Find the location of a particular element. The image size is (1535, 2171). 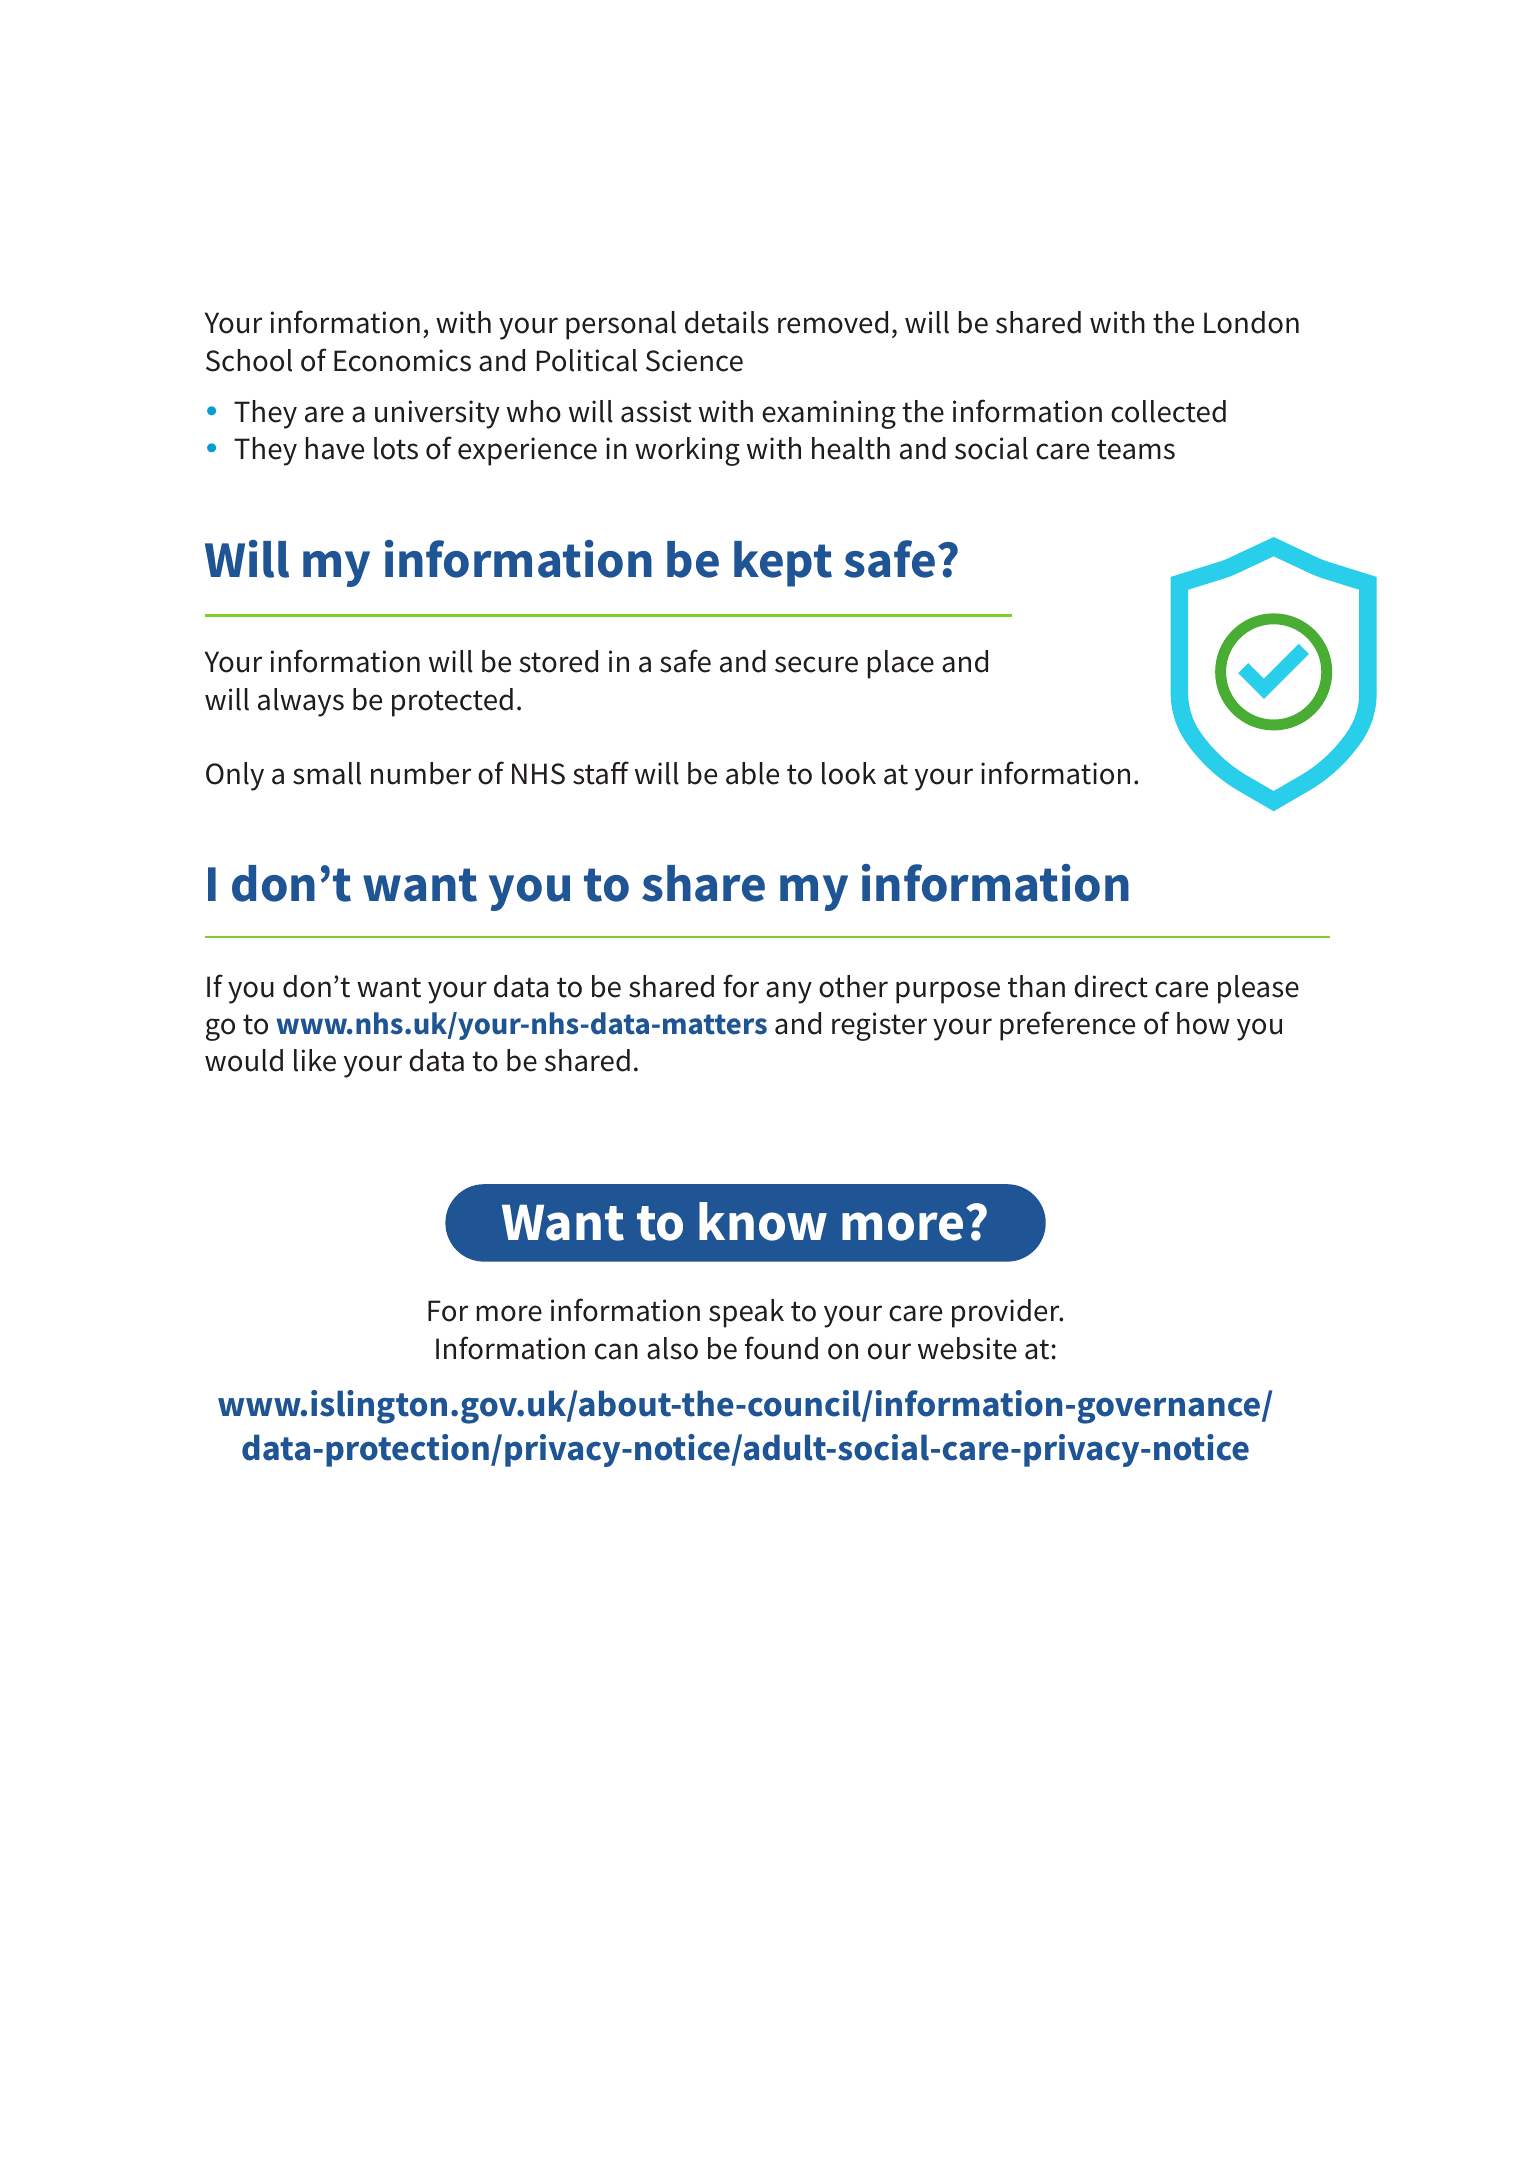

preference is located at coordinates (1067, 1026).
